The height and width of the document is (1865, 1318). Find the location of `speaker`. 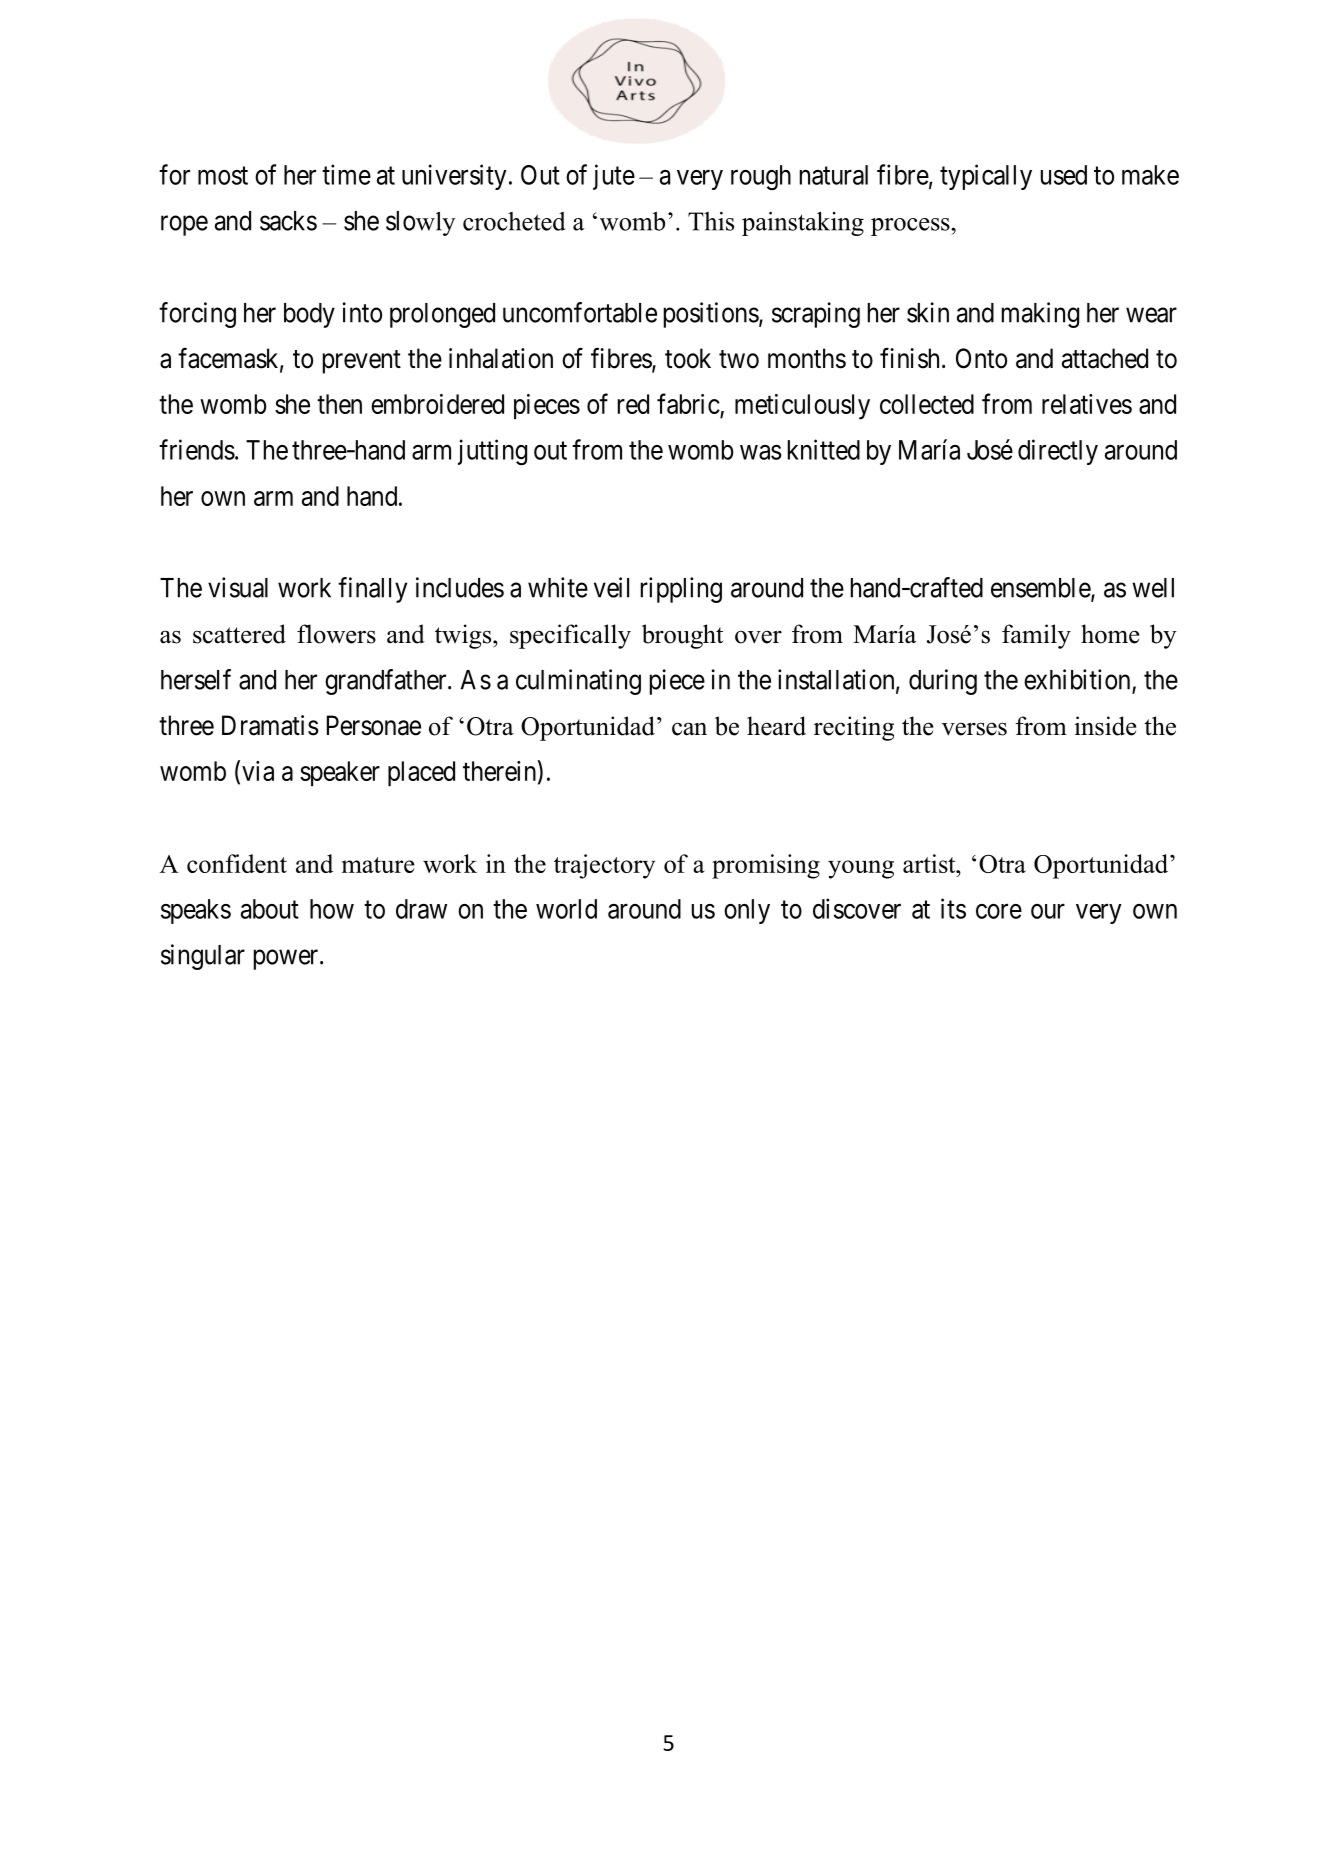

speaker is located at coordinates (340, 773).
